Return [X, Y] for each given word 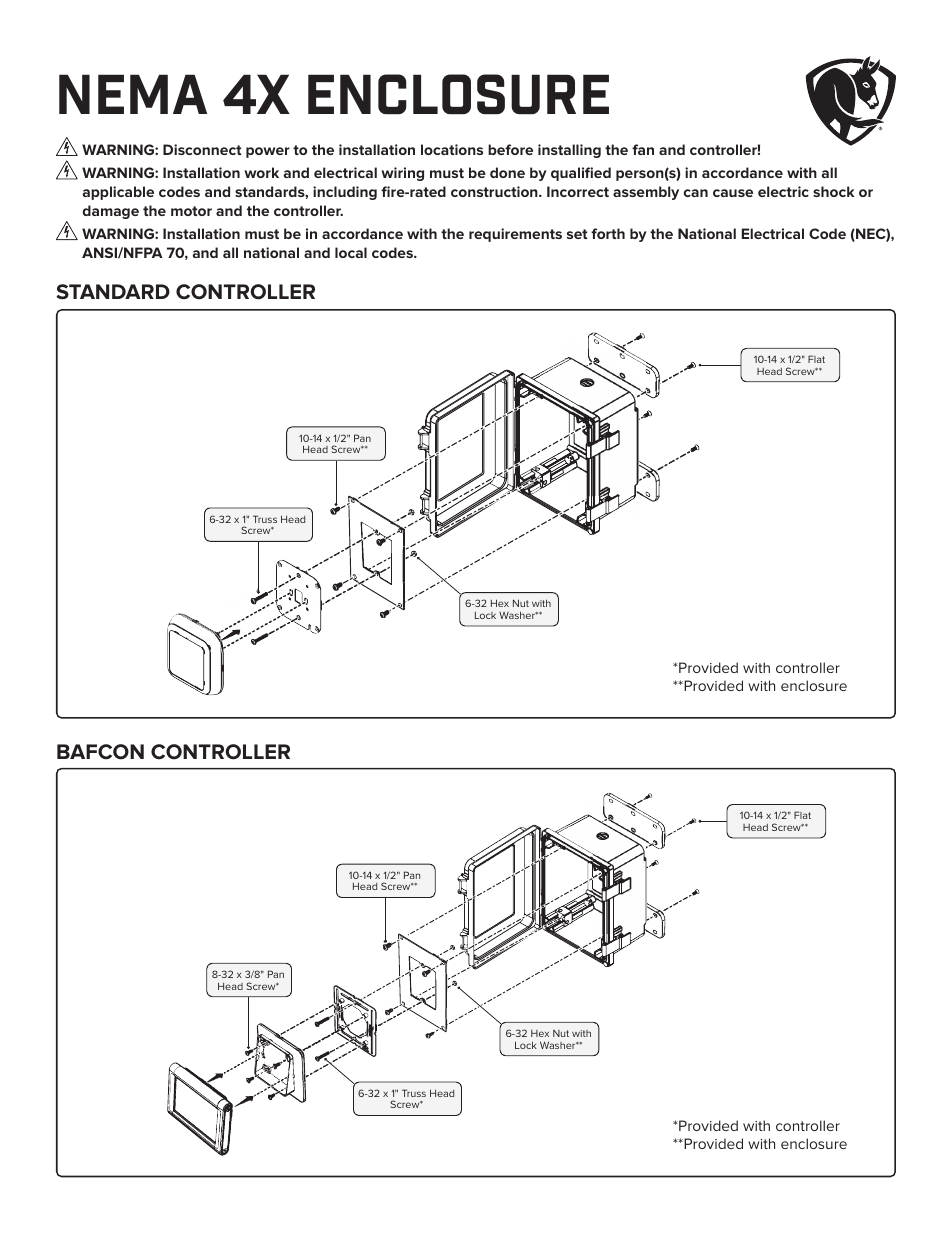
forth [608, 233]
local [351, 252]
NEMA [133, 94]
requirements [515, 235]
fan [643, 149]
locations [452, 149]
